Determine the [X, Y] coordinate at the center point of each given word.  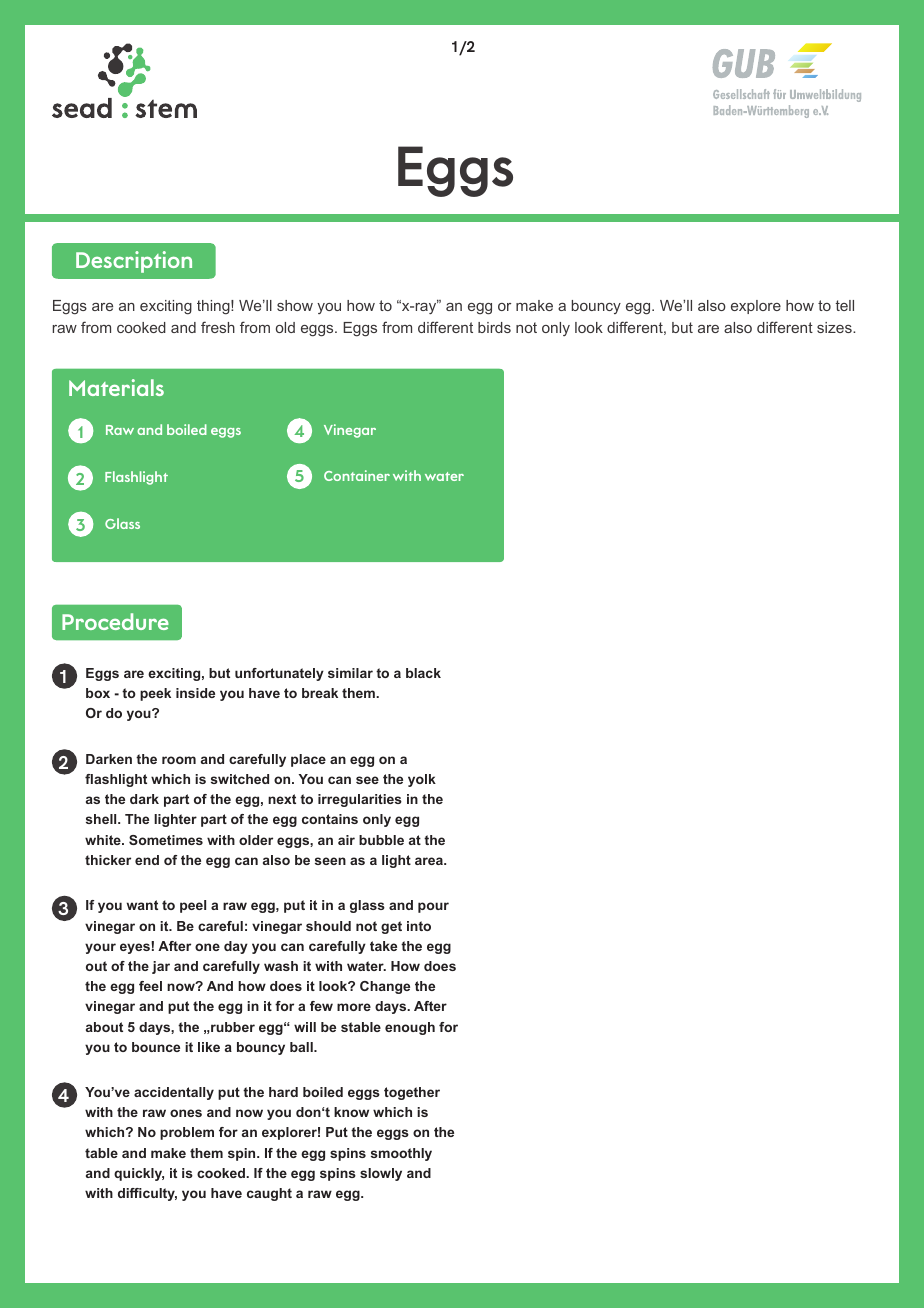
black [423, 673]
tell [845, 305]
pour [433, 907]
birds [494, 327]
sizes [835, 327]
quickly [139, 1174]
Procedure [115, 621]
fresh [218, 327]
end [147, 860]
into [419, 926]
